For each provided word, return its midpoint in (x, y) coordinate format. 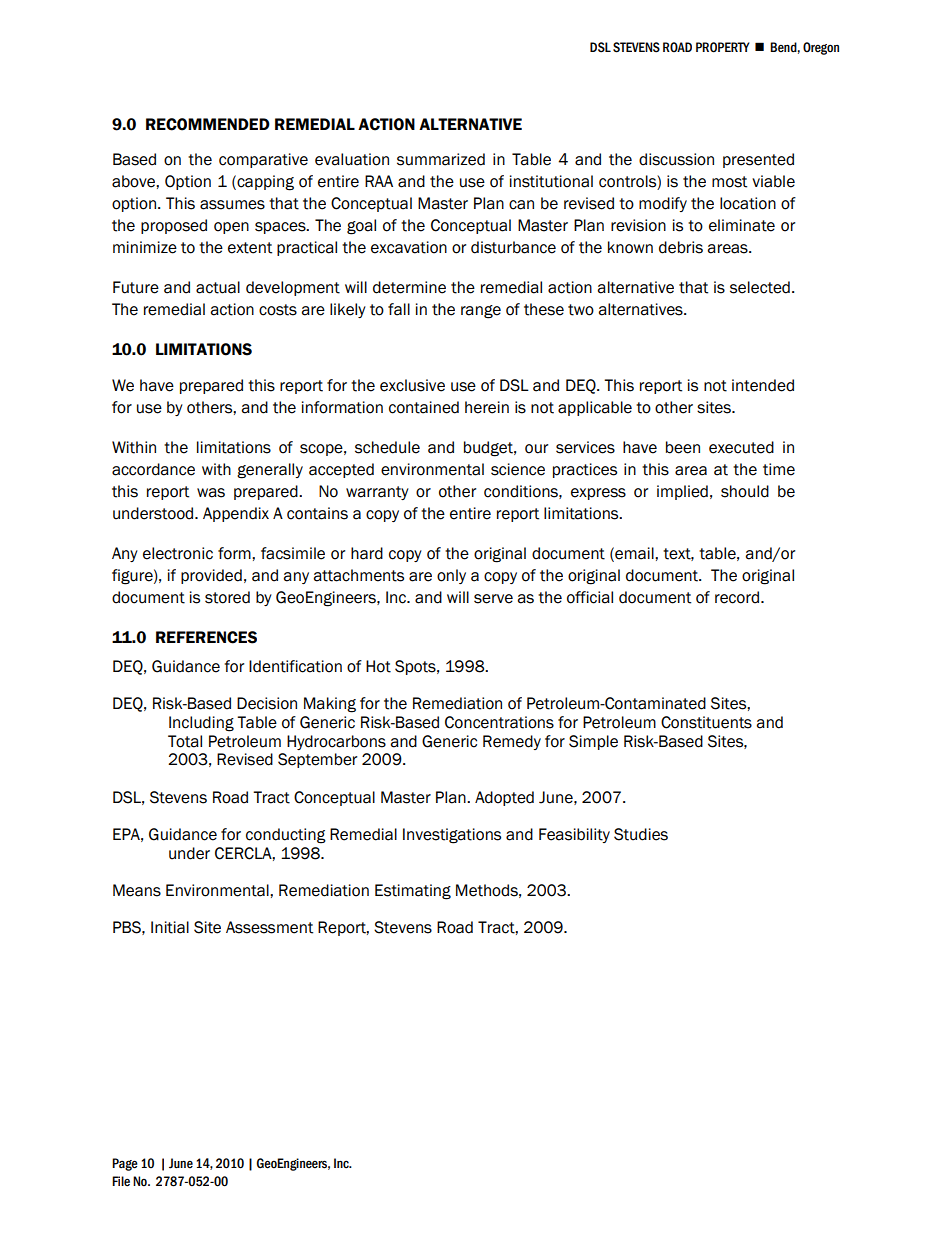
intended (763, 385)
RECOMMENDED (208, 124)
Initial (170, 927)
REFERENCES (206, 637)
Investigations (452, 836)
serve (493, 599)
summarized (441, 159)
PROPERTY (723, 47)
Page (125, 1164)
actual (218, 287)
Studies (641, 834)
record (737, 597)
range (481, 312)
